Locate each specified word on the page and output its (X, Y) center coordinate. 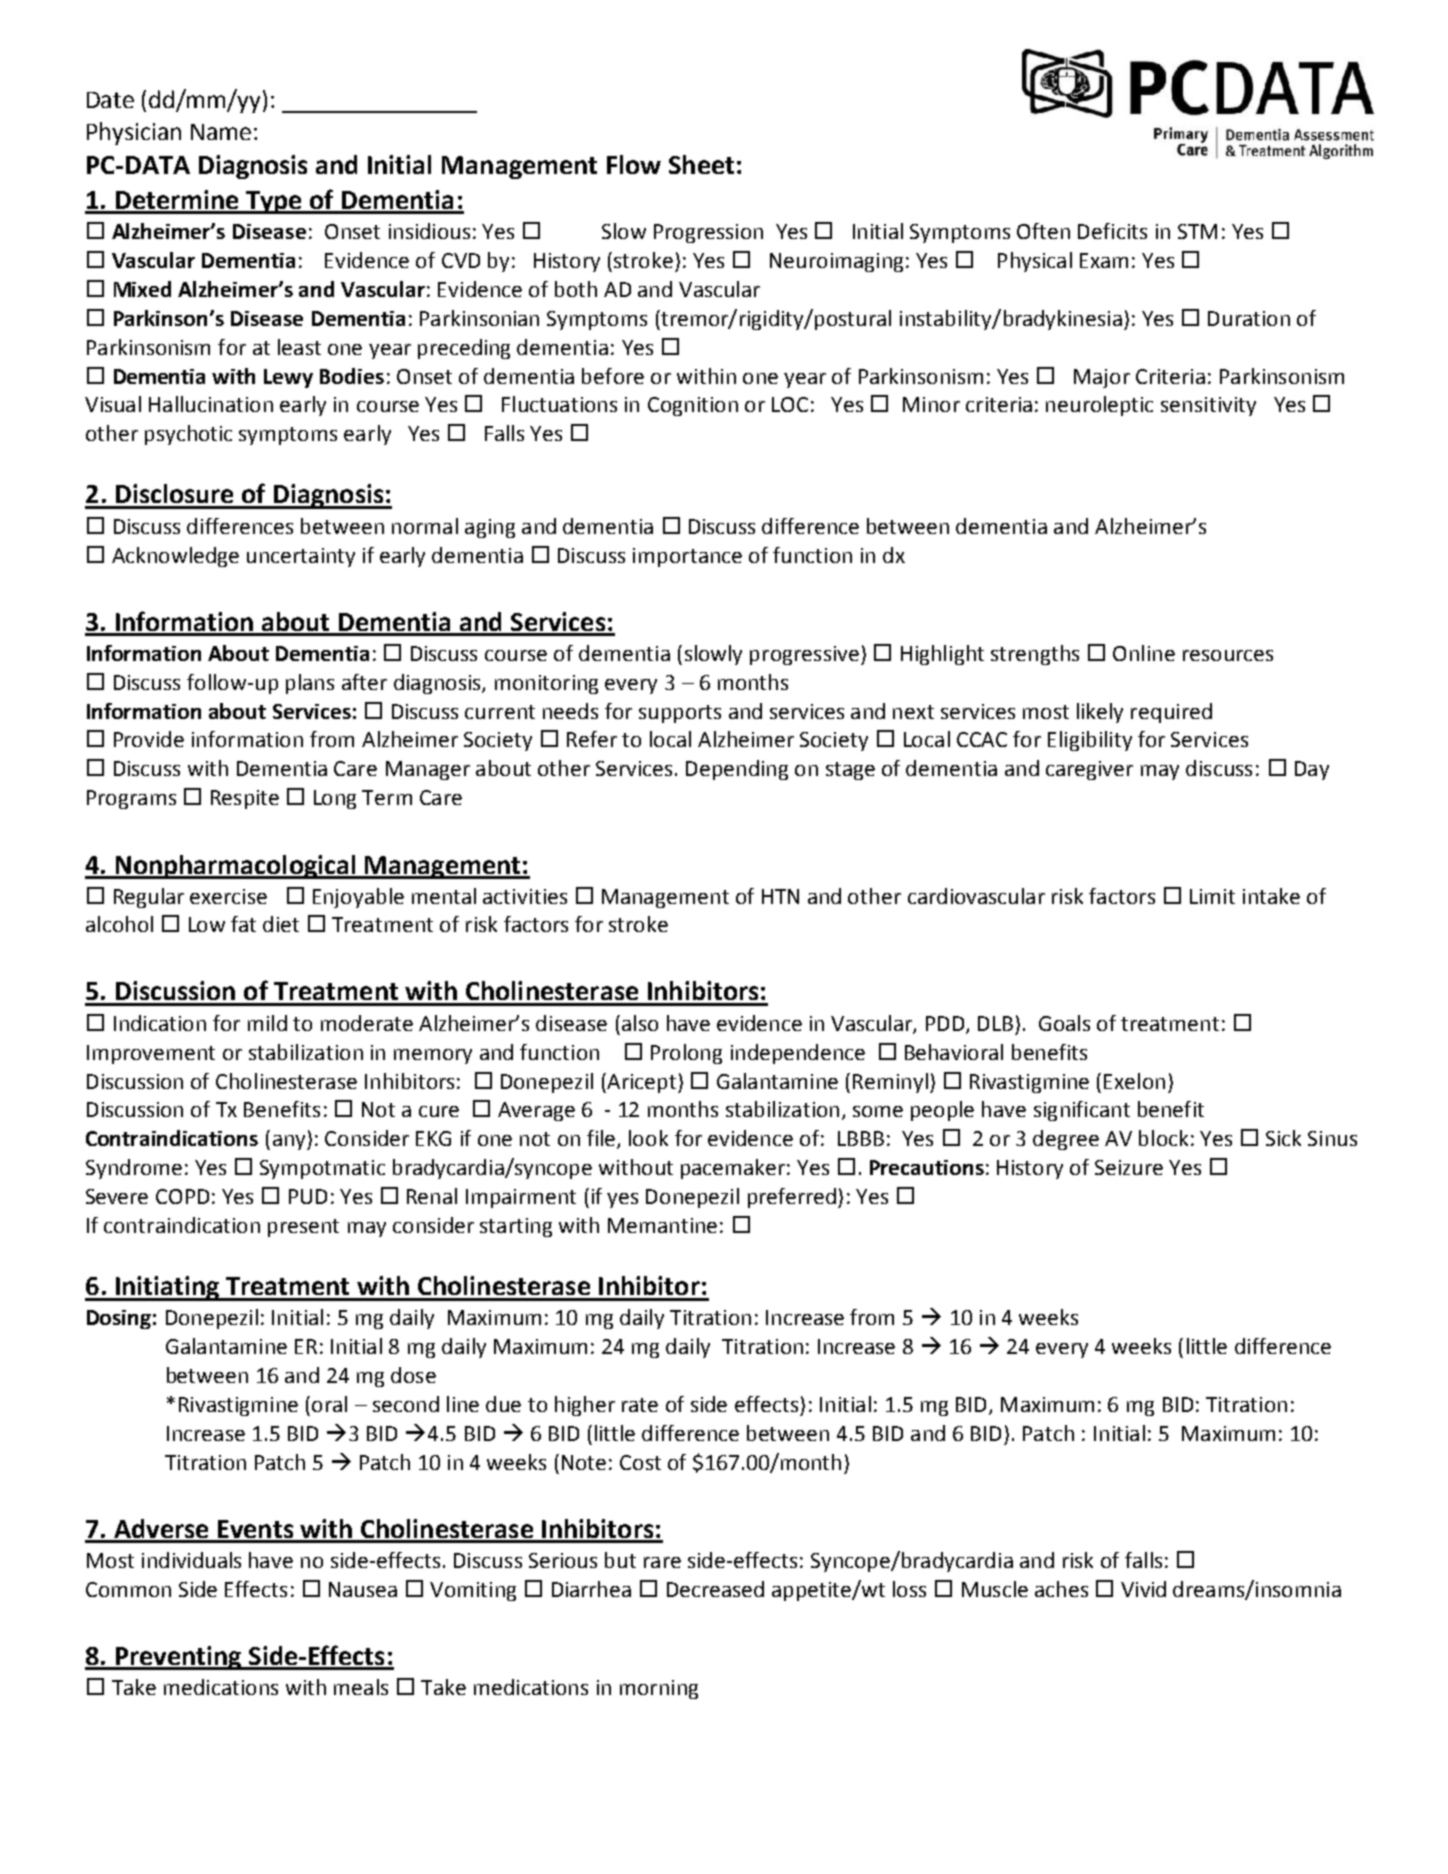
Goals (1064, 1023)
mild (267, 1023)
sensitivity (1208, 406)
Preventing (178, 1658)
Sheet (701, 164)
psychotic (188, 435)
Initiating (167, 1288)
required (1171, 713)
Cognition (693, 406)
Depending (737, 770)
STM (1197, 231)
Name (221, 132)
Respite (245, 799)
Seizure (1129, 1167)
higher (585, 1406)
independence (798, 1054)
